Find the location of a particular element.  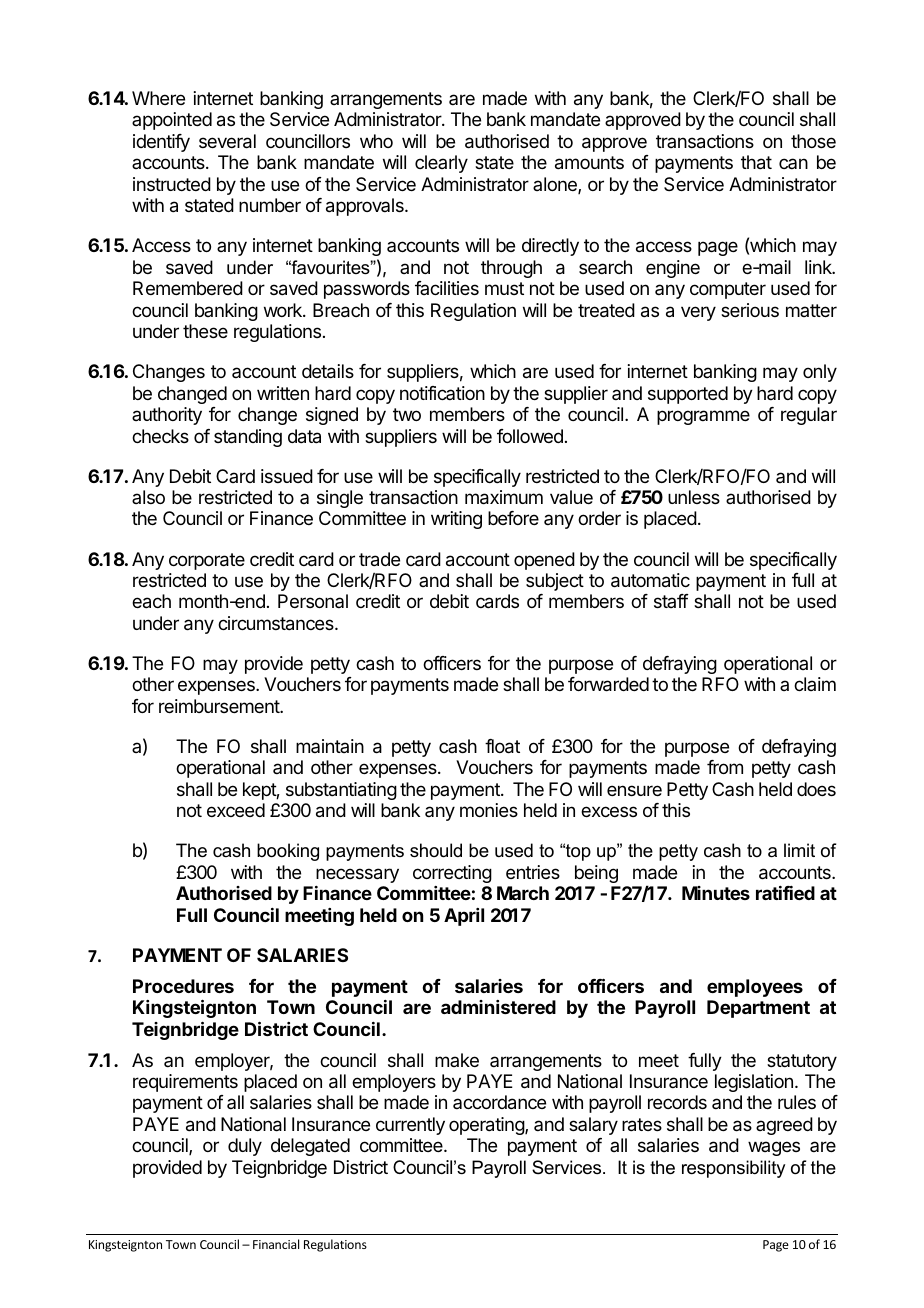

clearly is located at coordinates (441, 164).
